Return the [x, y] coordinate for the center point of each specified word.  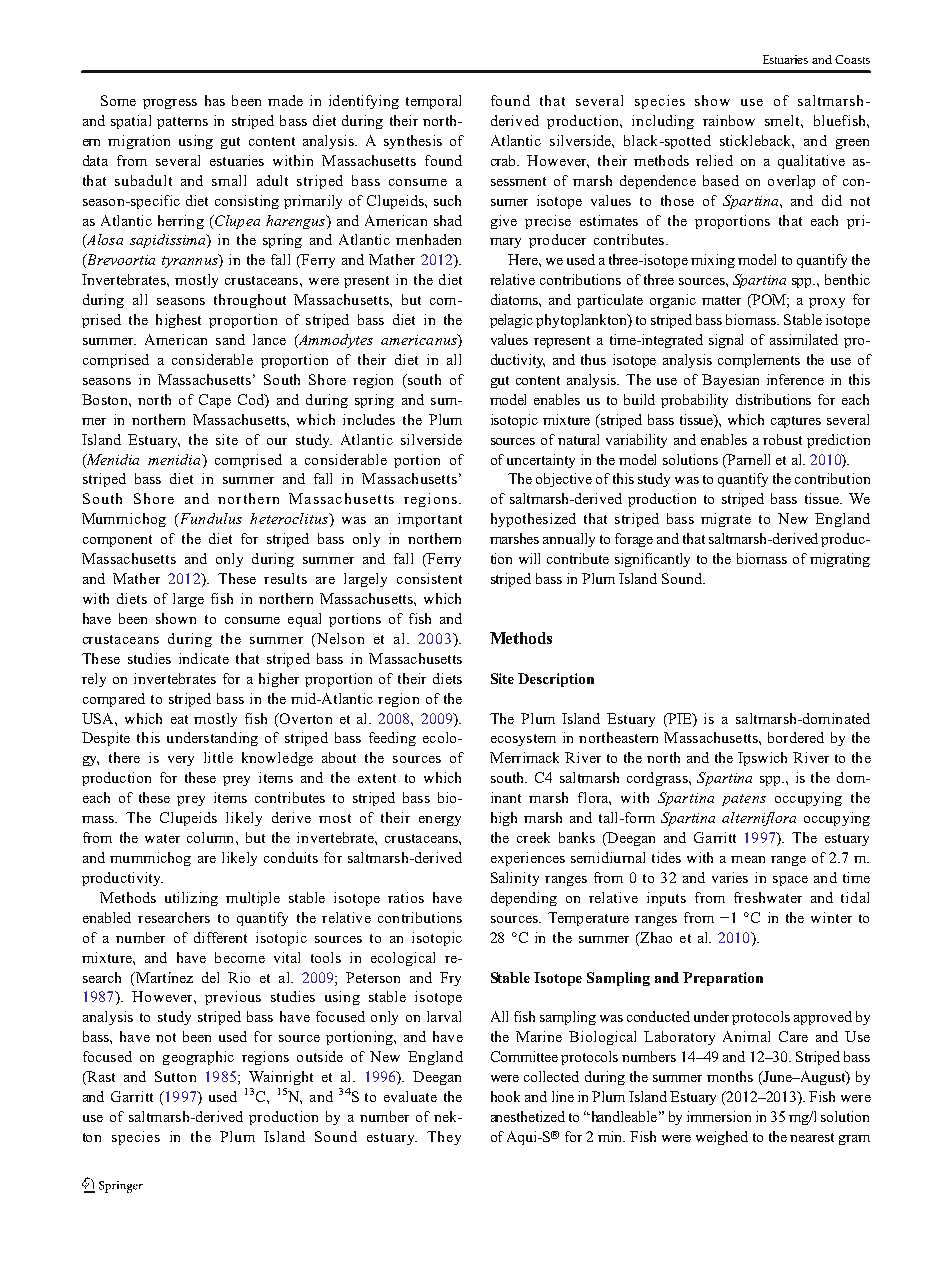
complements [759, 361]
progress [170, 104]
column [212, 837]
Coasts [852, 59]
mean [748, 859]
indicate [204, 658]
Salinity [515, 879]
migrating [840, 560]
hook [505, 1096]
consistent [429, 578]
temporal [433, 102]
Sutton [175, 1076]
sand [230, 339]
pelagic [511, 321]
